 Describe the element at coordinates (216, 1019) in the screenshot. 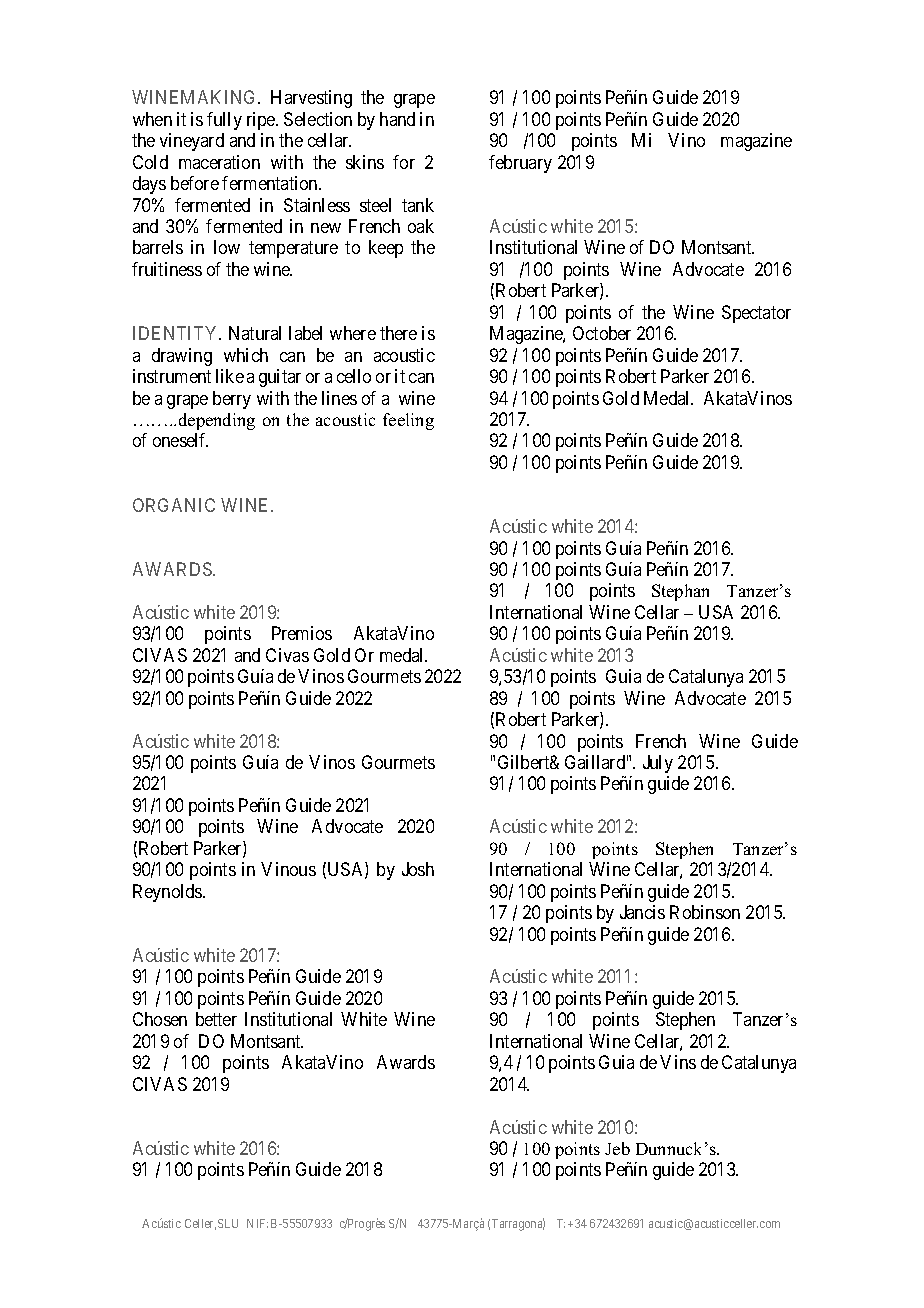

I see `better` at that location.
